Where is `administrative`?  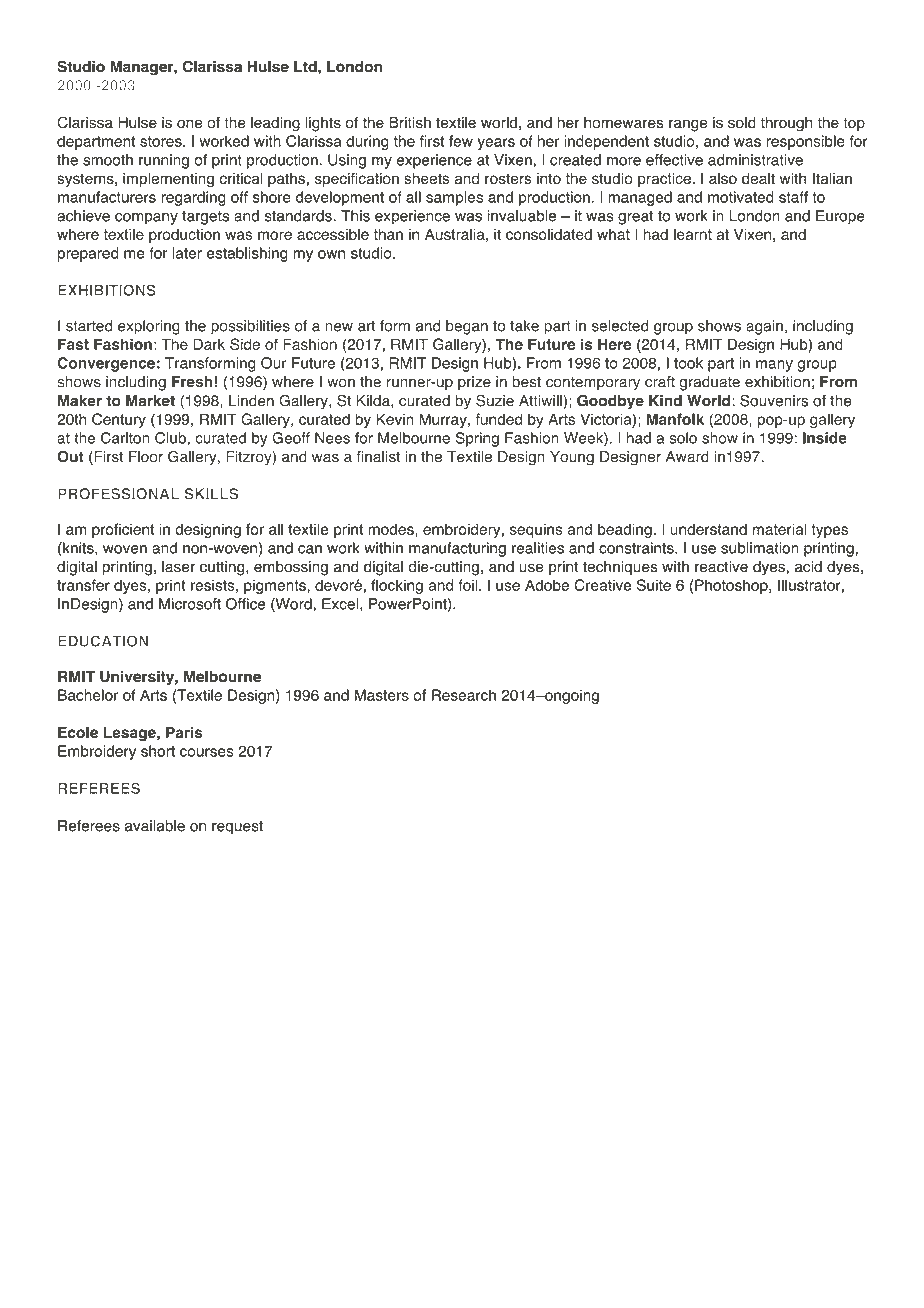 administrative is located at coordinates (755, 160).
